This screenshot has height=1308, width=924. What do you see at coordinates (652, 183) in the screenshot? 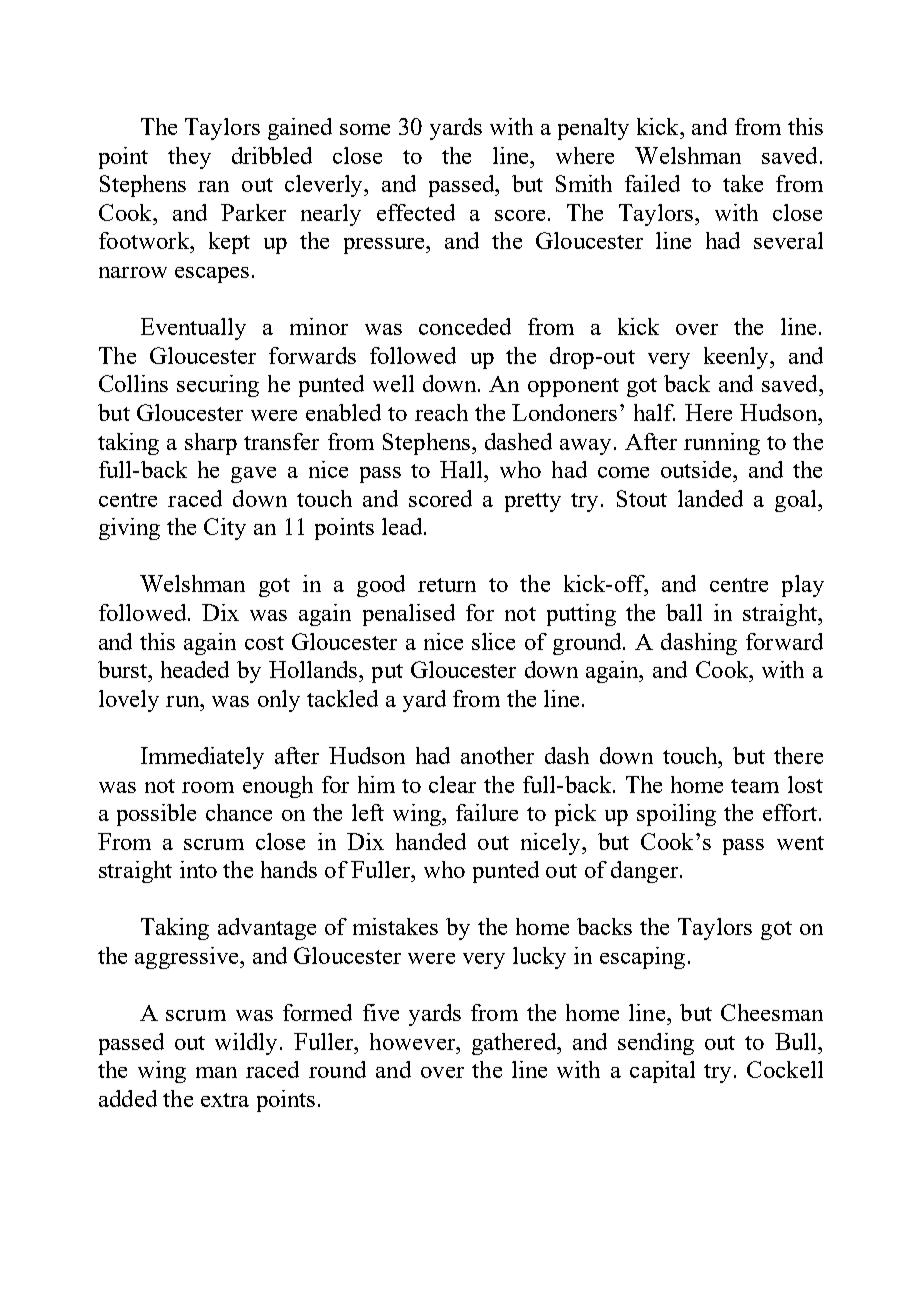
I see `failed` at bounding box center [652, 183].
